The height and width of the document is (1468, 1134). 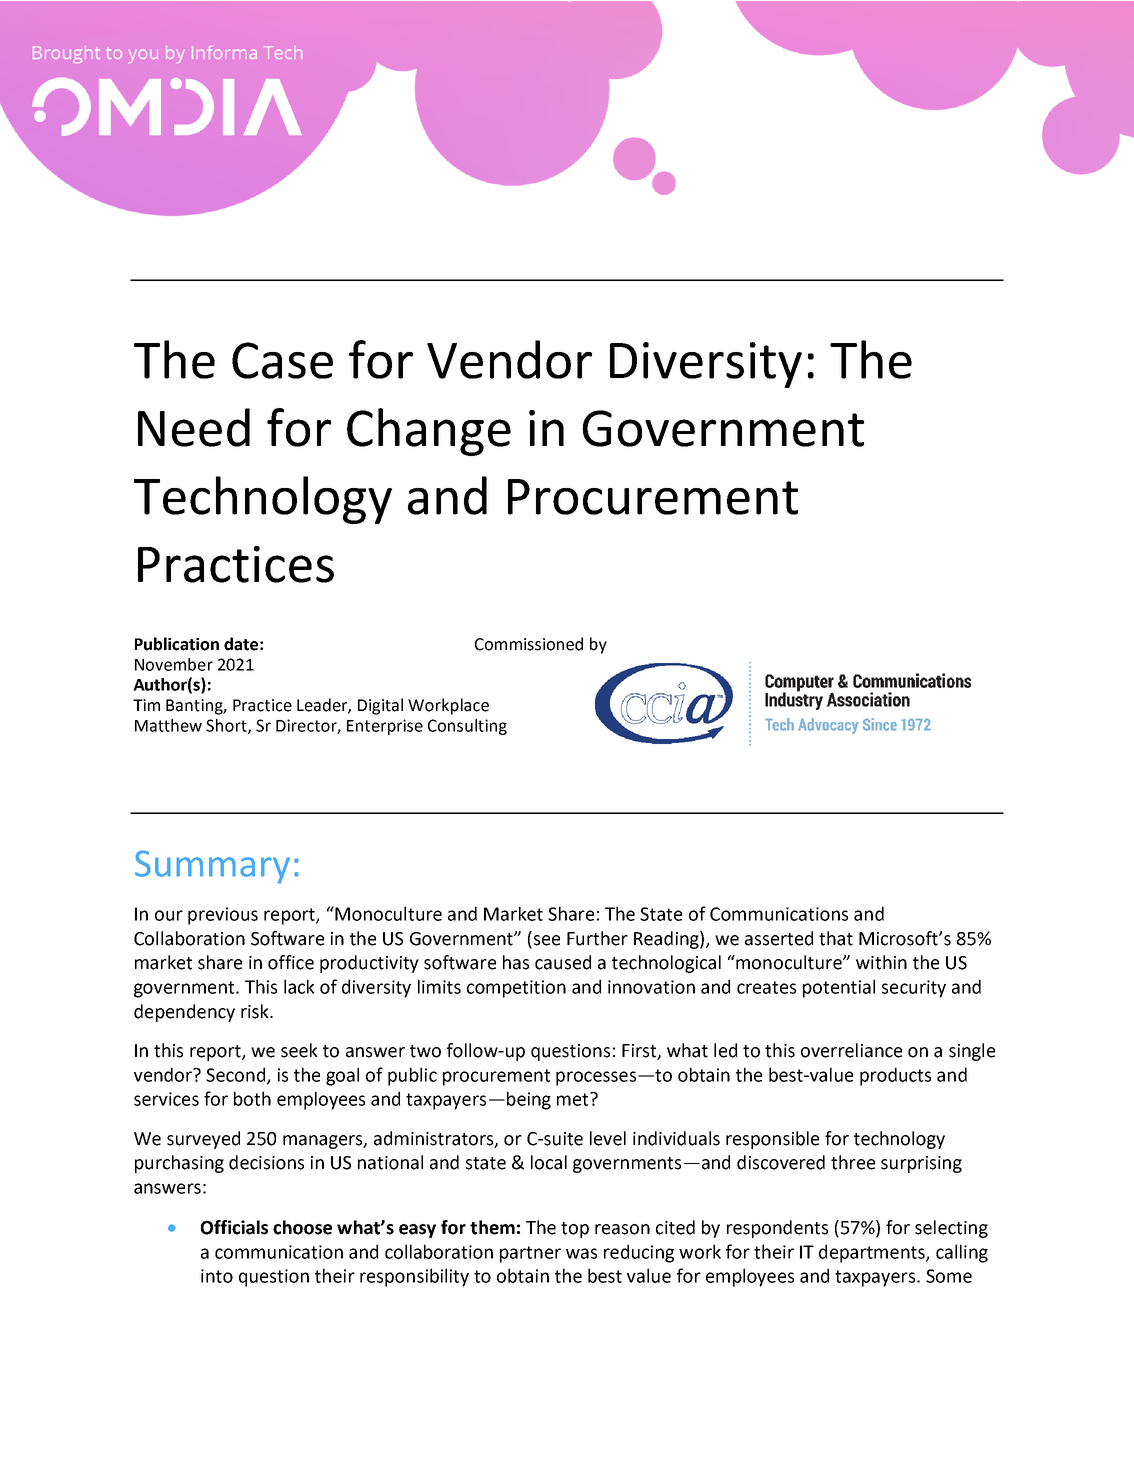 What do you see at coordinates (234, 1227) in the document?
I see `Officials` at bounding box center [234, 1227].
